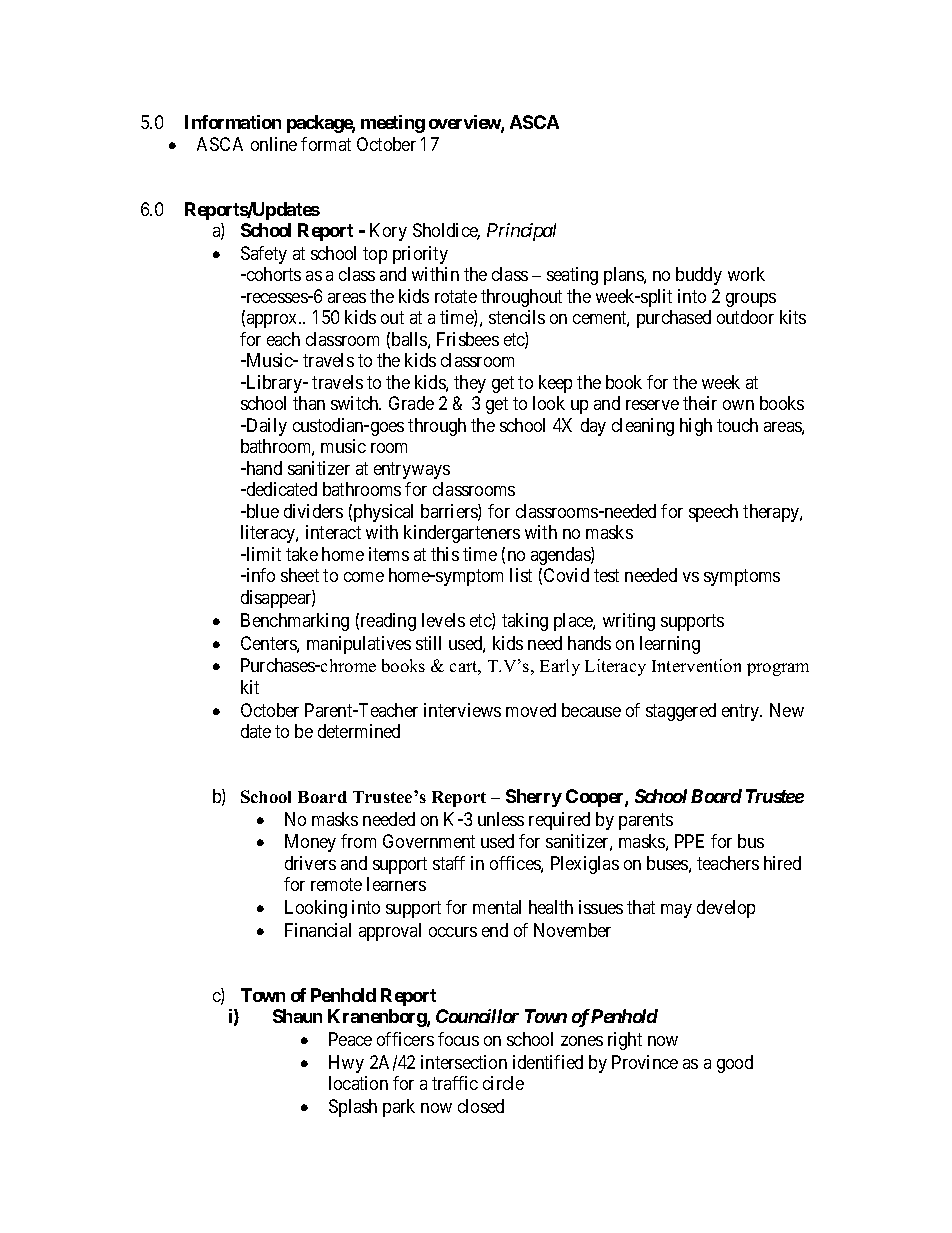 Image resolution: width=952 pixels, height=1233 pixels. What do you see at coordinates (280, 489) in the document?
I see `dedicated` at bounding box center [280, 489].
